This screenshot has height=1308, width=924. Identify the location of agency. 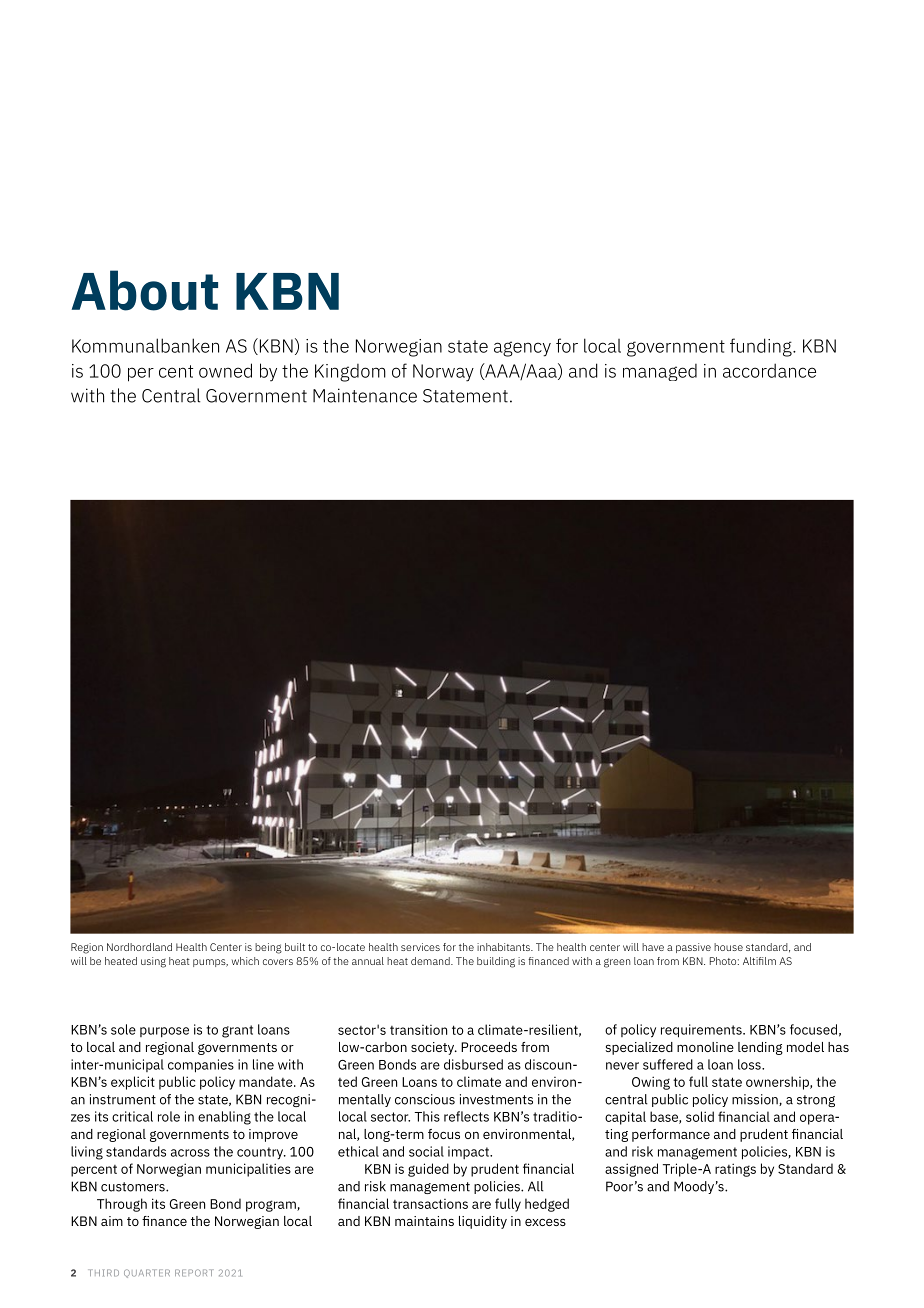
(522, 349).
